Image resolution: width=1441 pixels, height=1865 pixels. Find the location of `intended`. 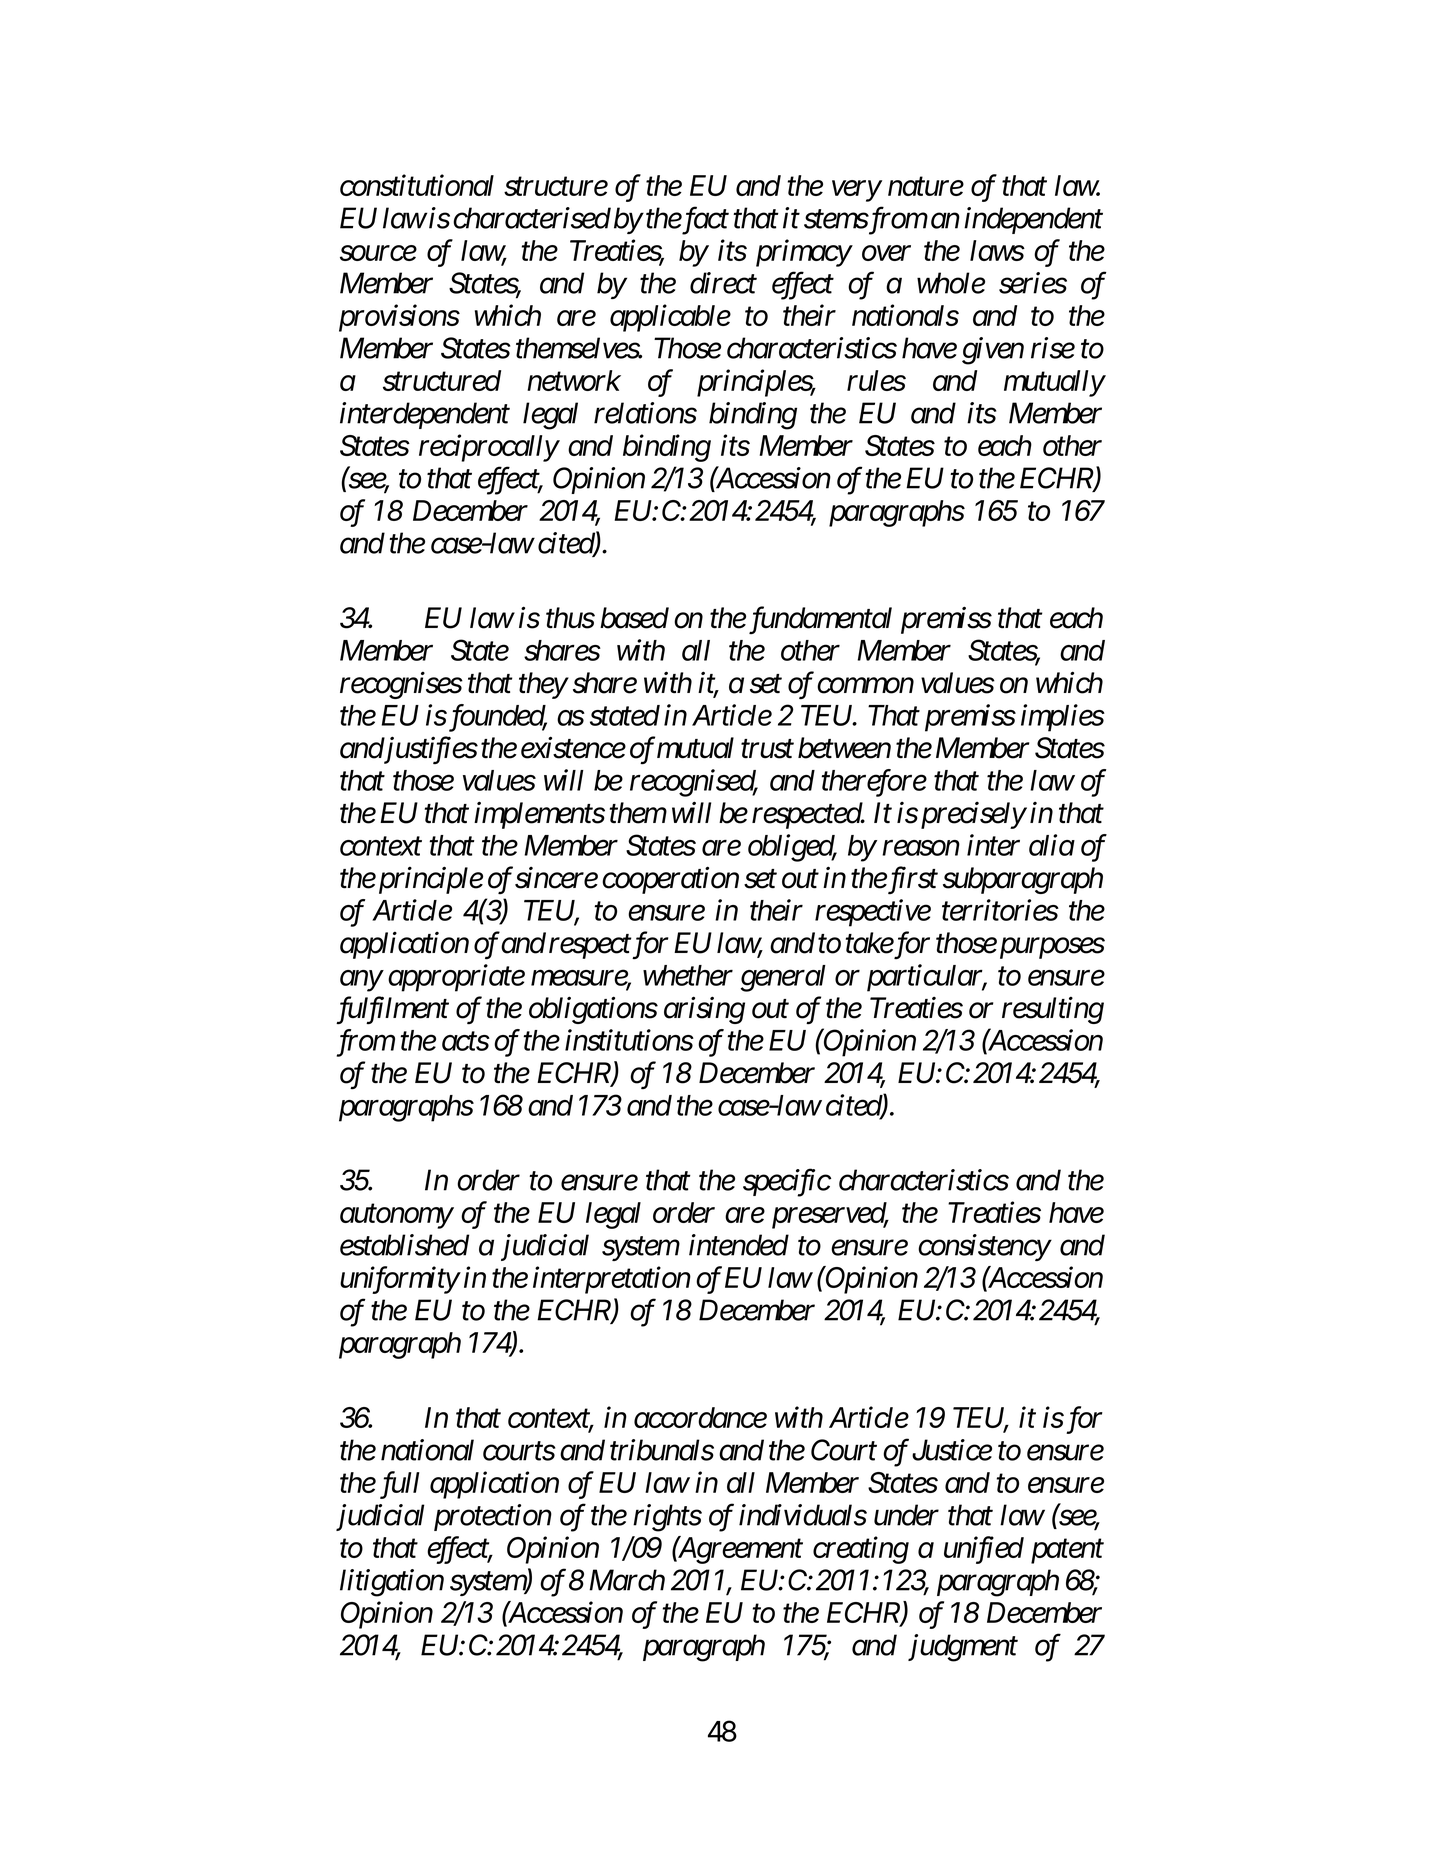

intended is located at coordinates (739, 1245).
